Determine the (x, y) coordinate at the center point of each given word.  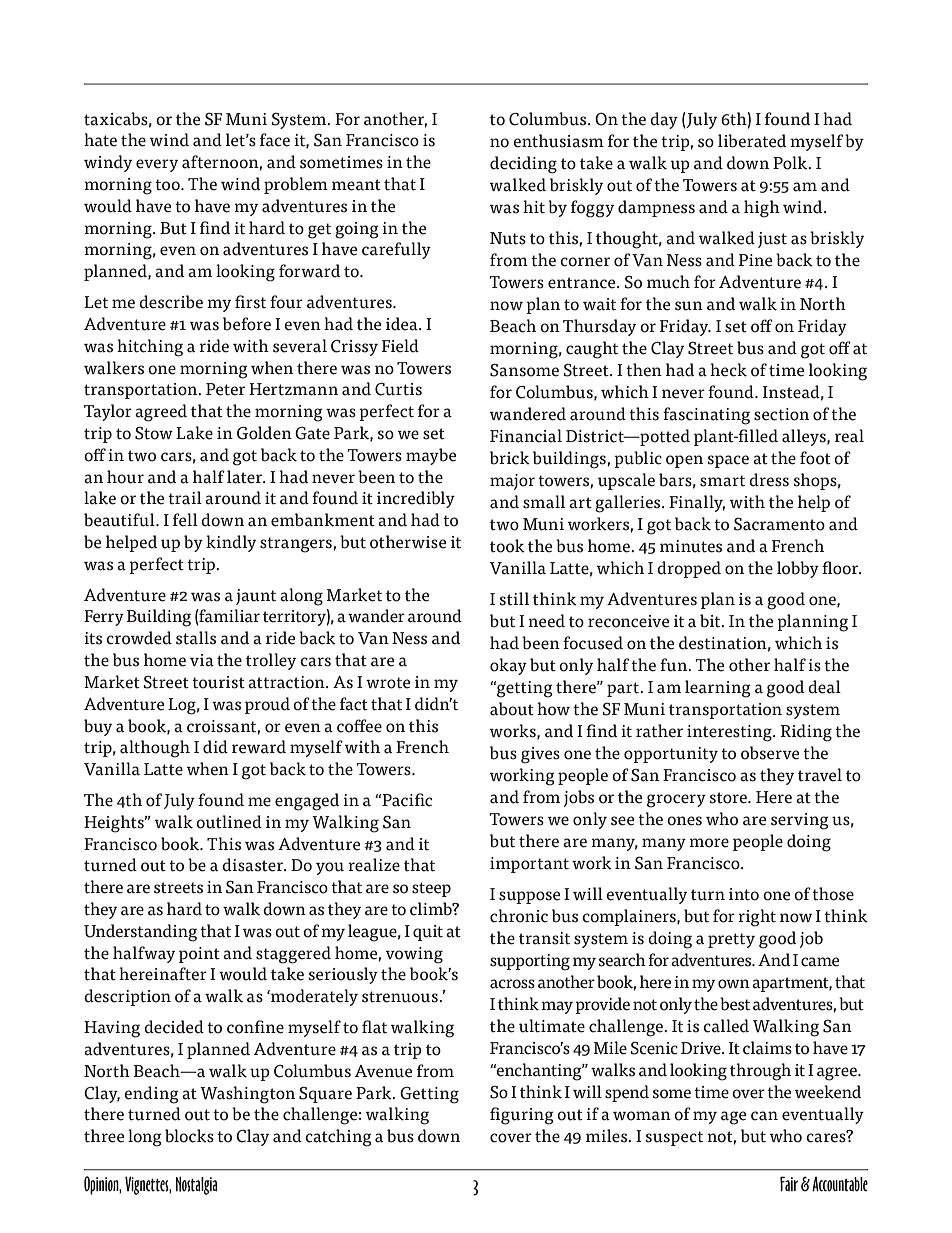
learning (718, 689)
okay (508, 666)
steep (431, 889)
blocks (189, 1136)
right (757, 918)
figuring (522, 1116)
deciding (523, 165)
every (157, 165)
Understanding (140, 933)
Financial (526, 436)
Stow (154, 433)
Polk (791, 163)
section (781, 414)
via (202, 660)
